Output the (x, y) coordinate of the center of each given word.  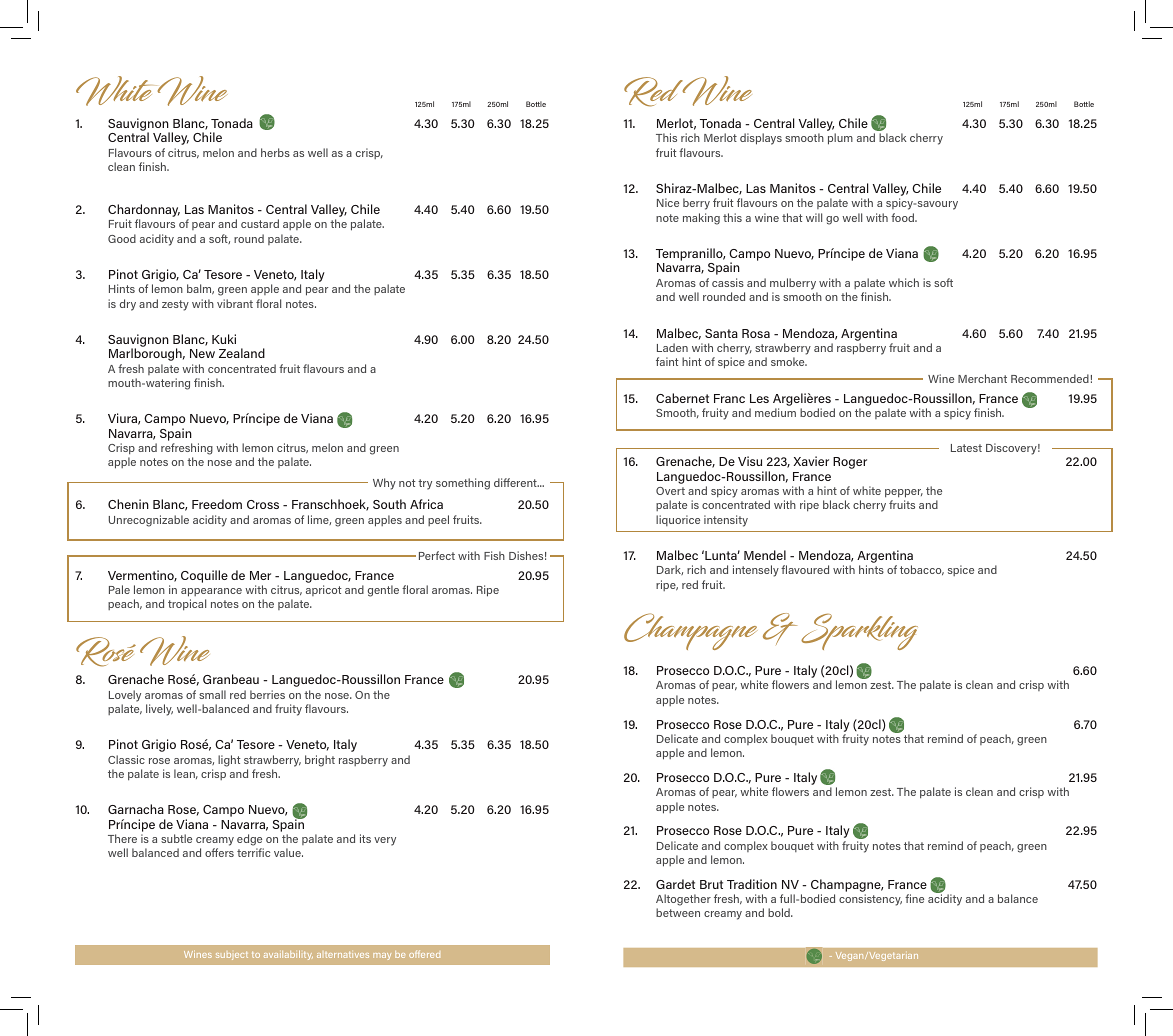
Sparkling (859, 631)
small (212, 694)
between (678, 912)
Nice (668, 202)
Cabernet (682, 398)
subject (232, 956)
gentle (383, 591)
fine (914, 898)
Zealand (242, 353)
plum (840, 139)
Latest (966, 448)
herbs (275, 152)
